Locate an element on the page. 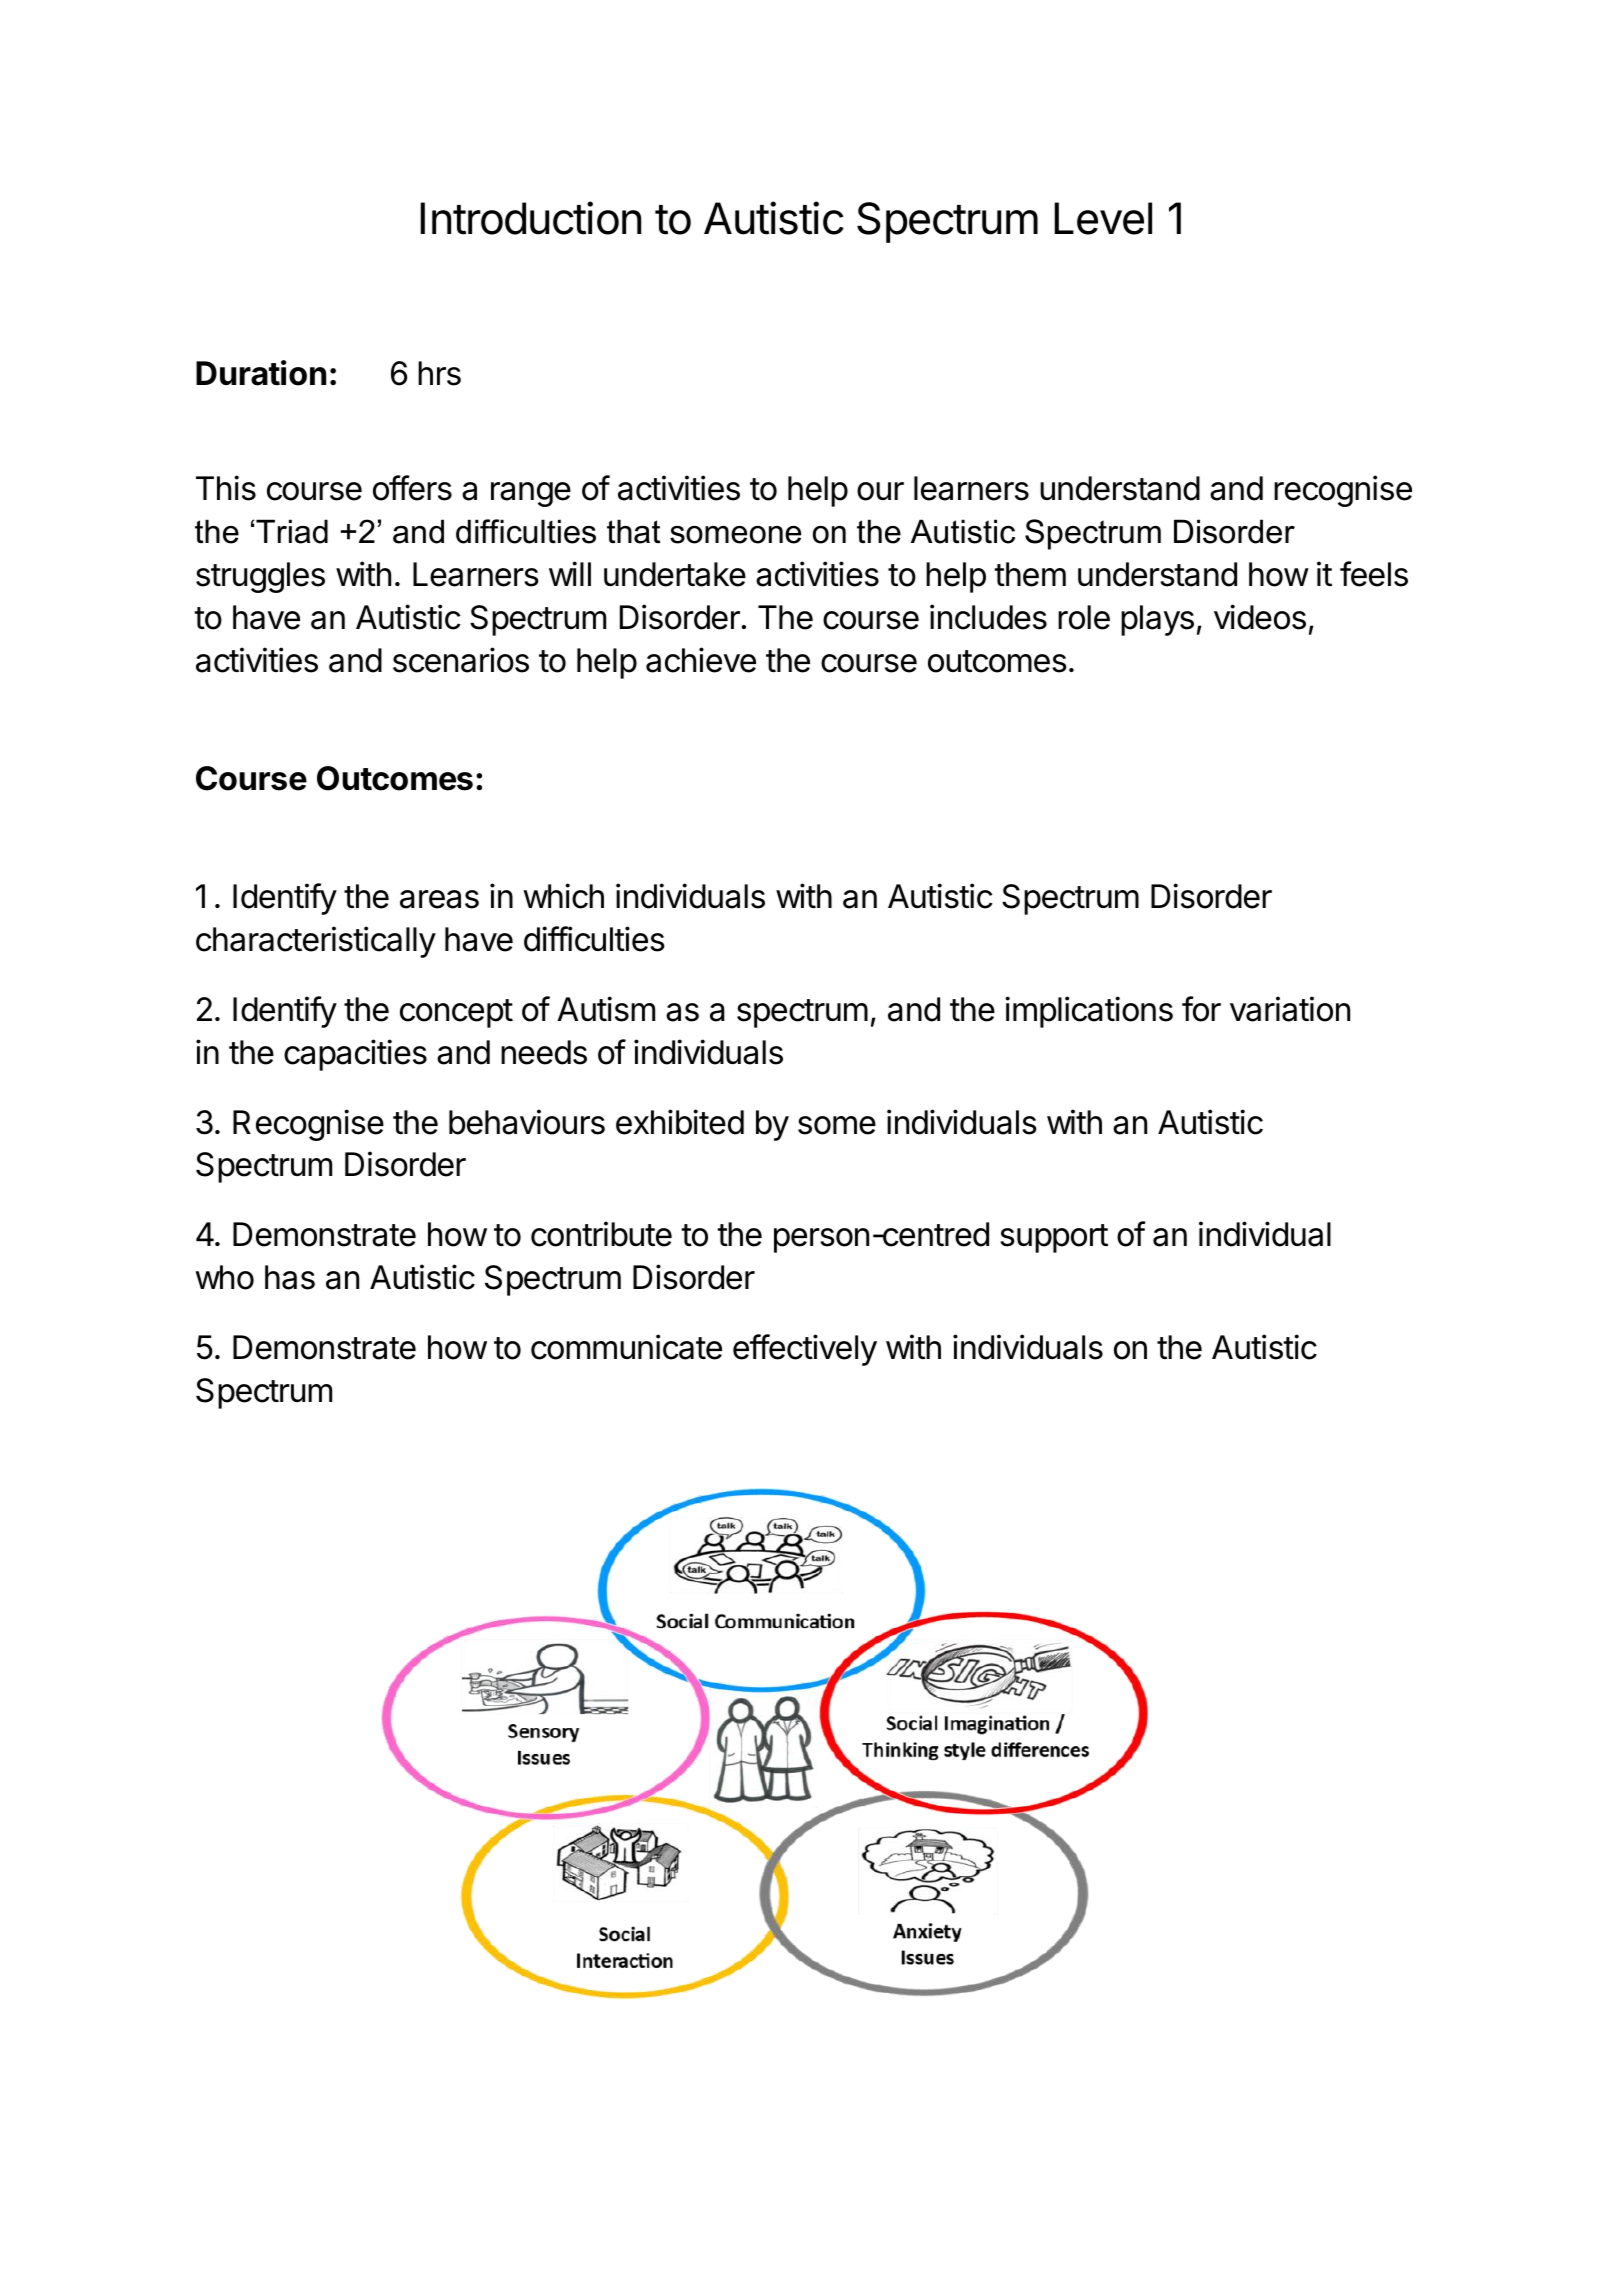 This document has height=2275, width=1609. for is located at coordinates (1201, 1009).
